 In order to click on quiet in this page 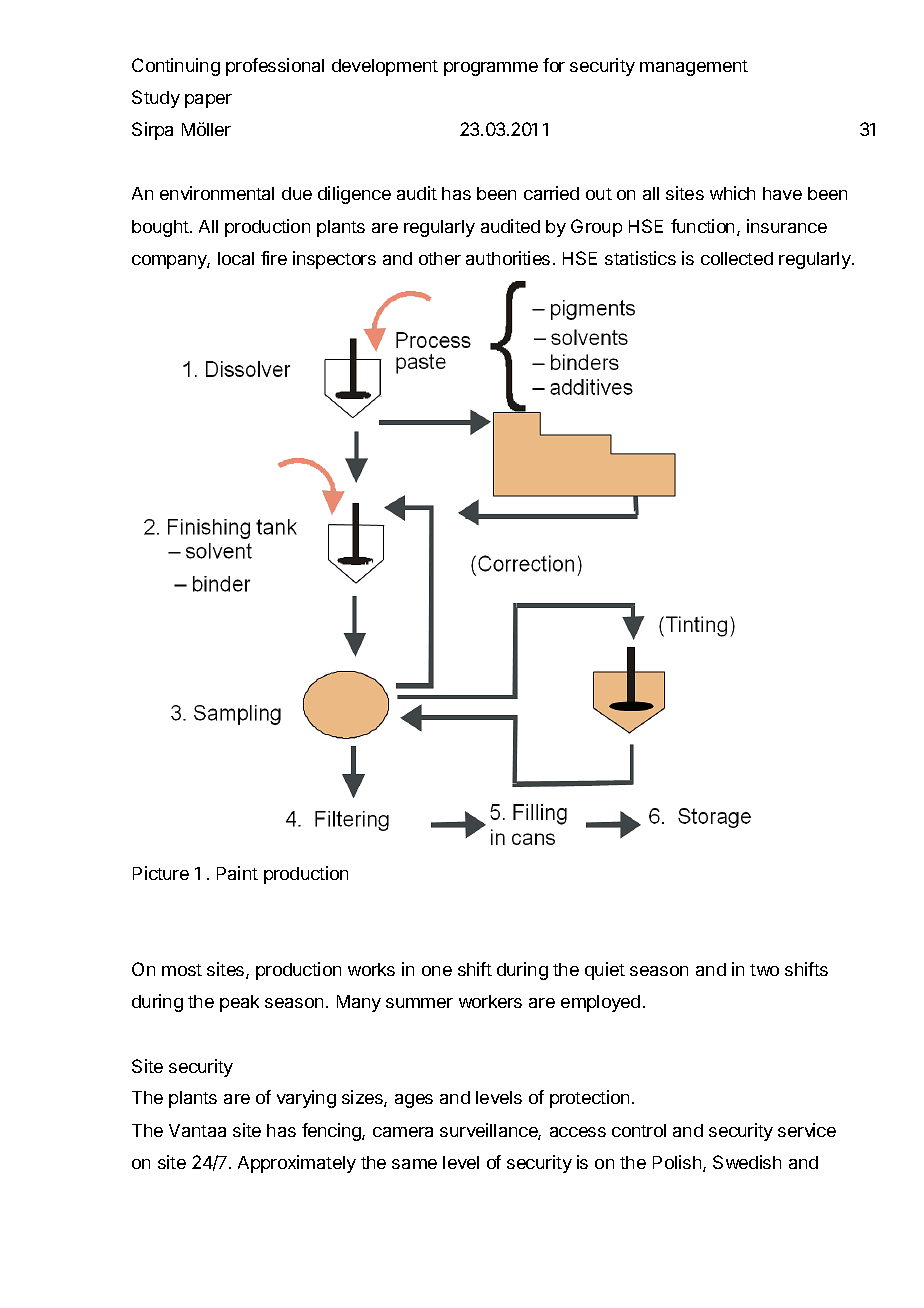, I will do `click(605, 971)`.
